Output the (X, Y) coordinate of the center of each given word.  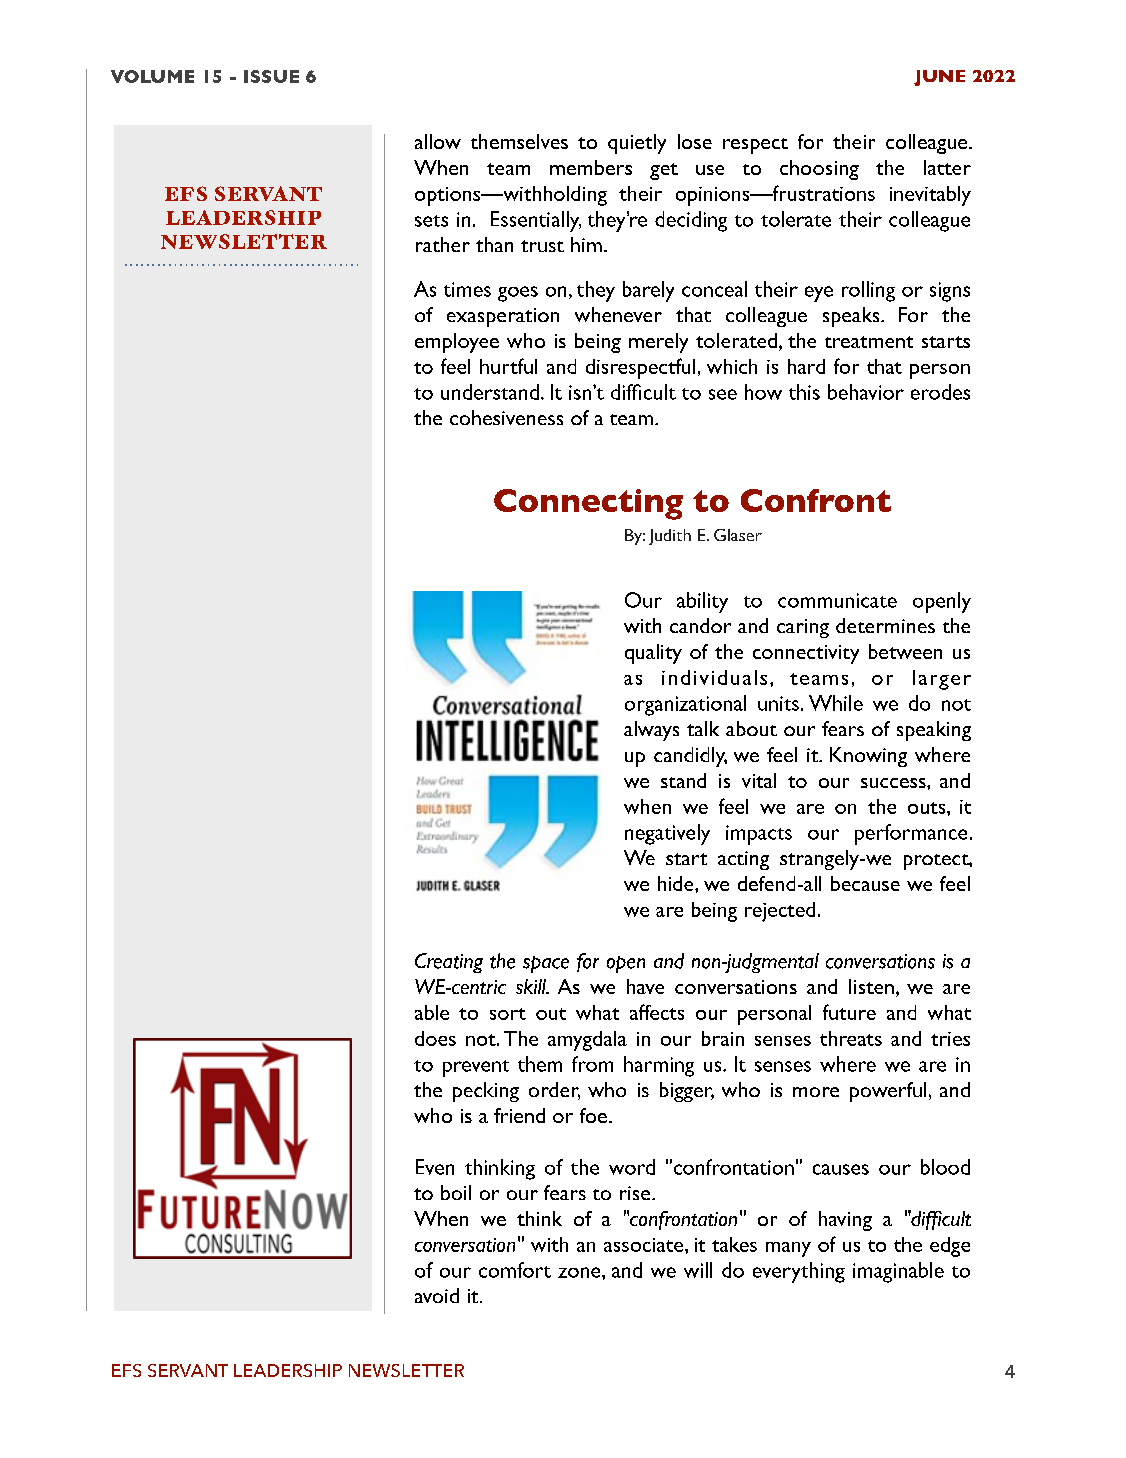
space (546, 964)
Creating (449, 963)
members (591, 167)
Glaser (738, 535)
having (845, 1221)
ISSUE (271, 76)
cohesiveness (506, 417)
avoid (437, 1295)
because (865, 883)
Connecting (588, 504)
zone (580, 1272)
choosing (819, 170)
